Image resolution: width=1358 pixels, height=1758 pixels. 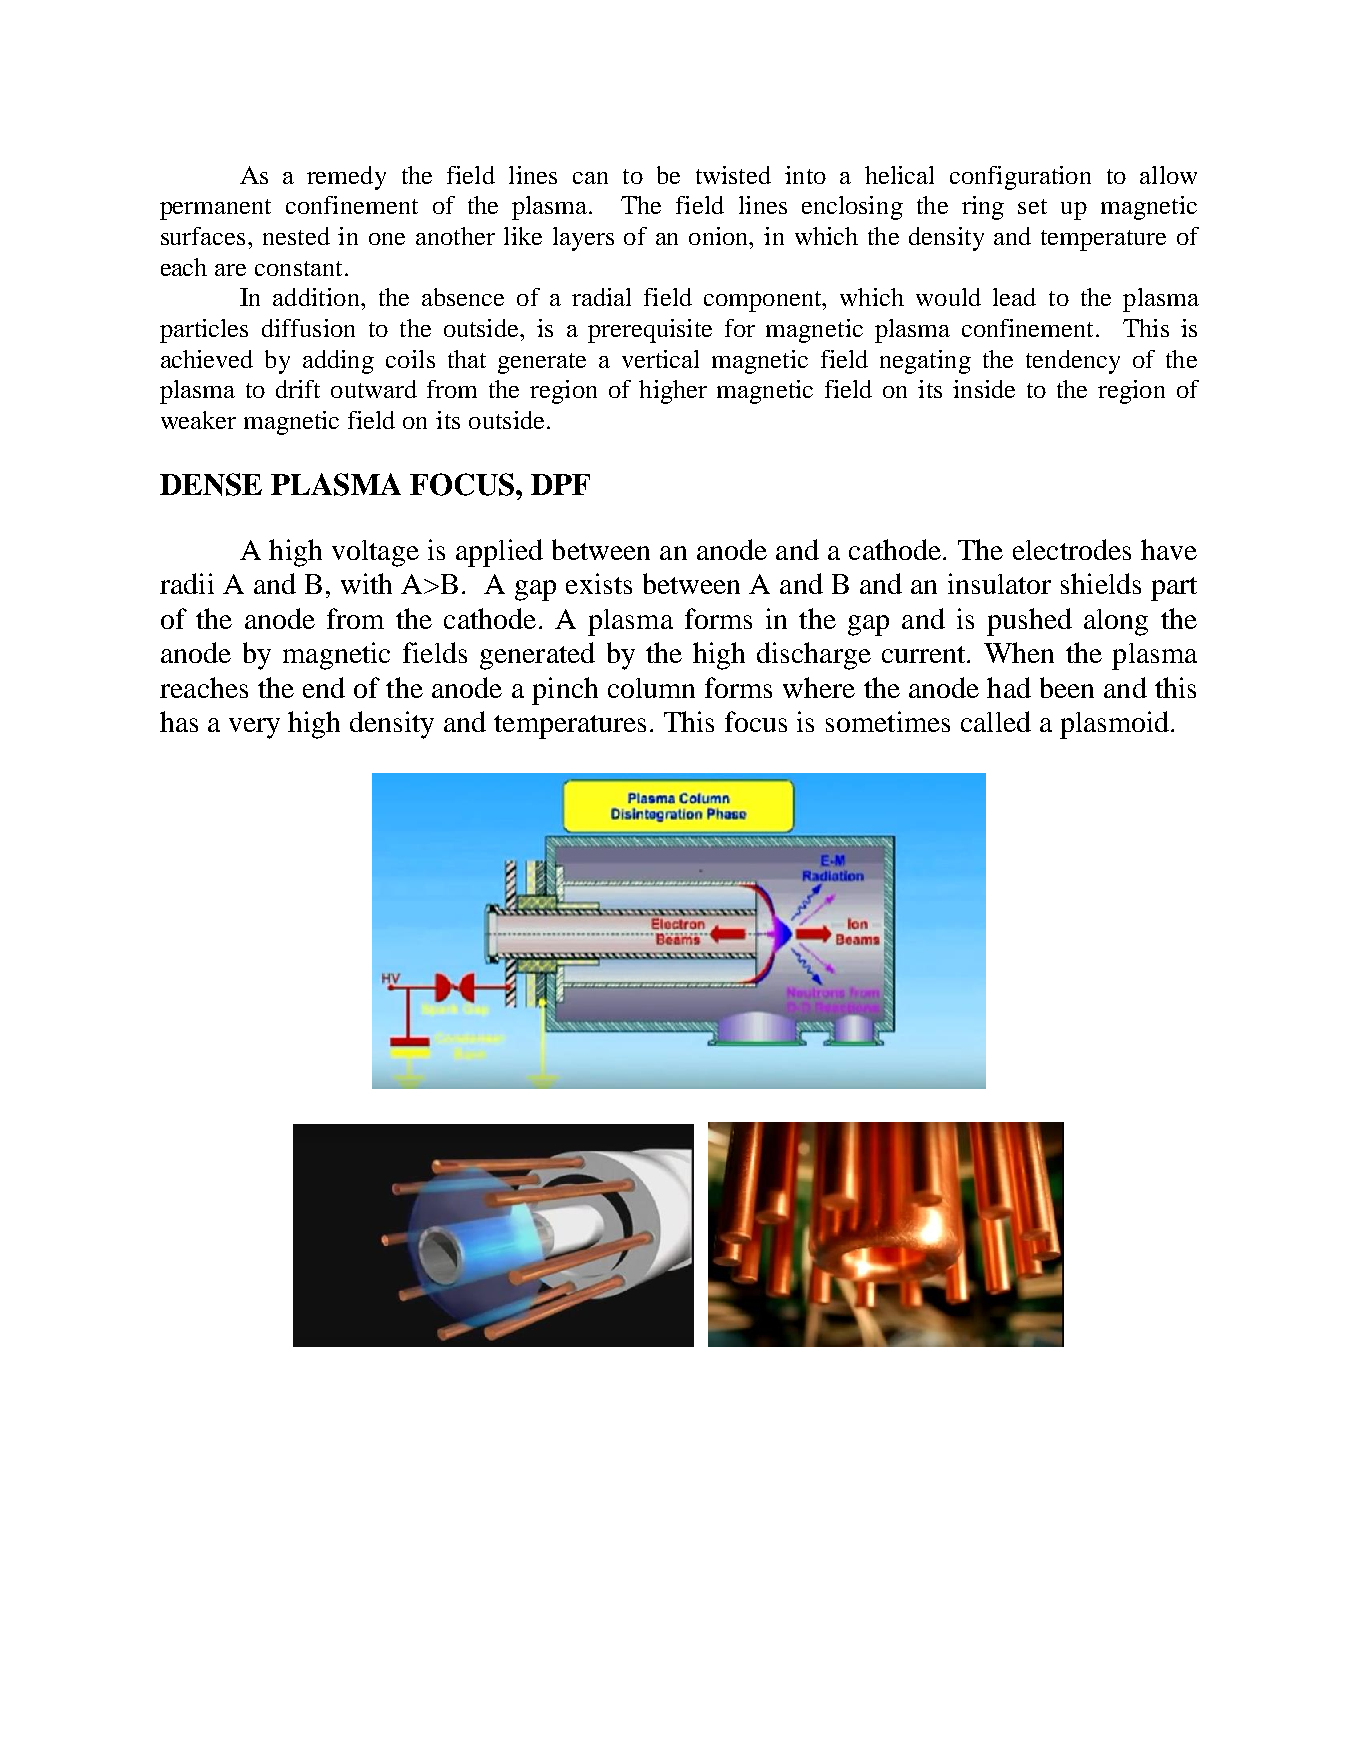 What do you see at coordinates (254, 728) in the screenshot?
I see `very` at bounding box center [254, 728].
